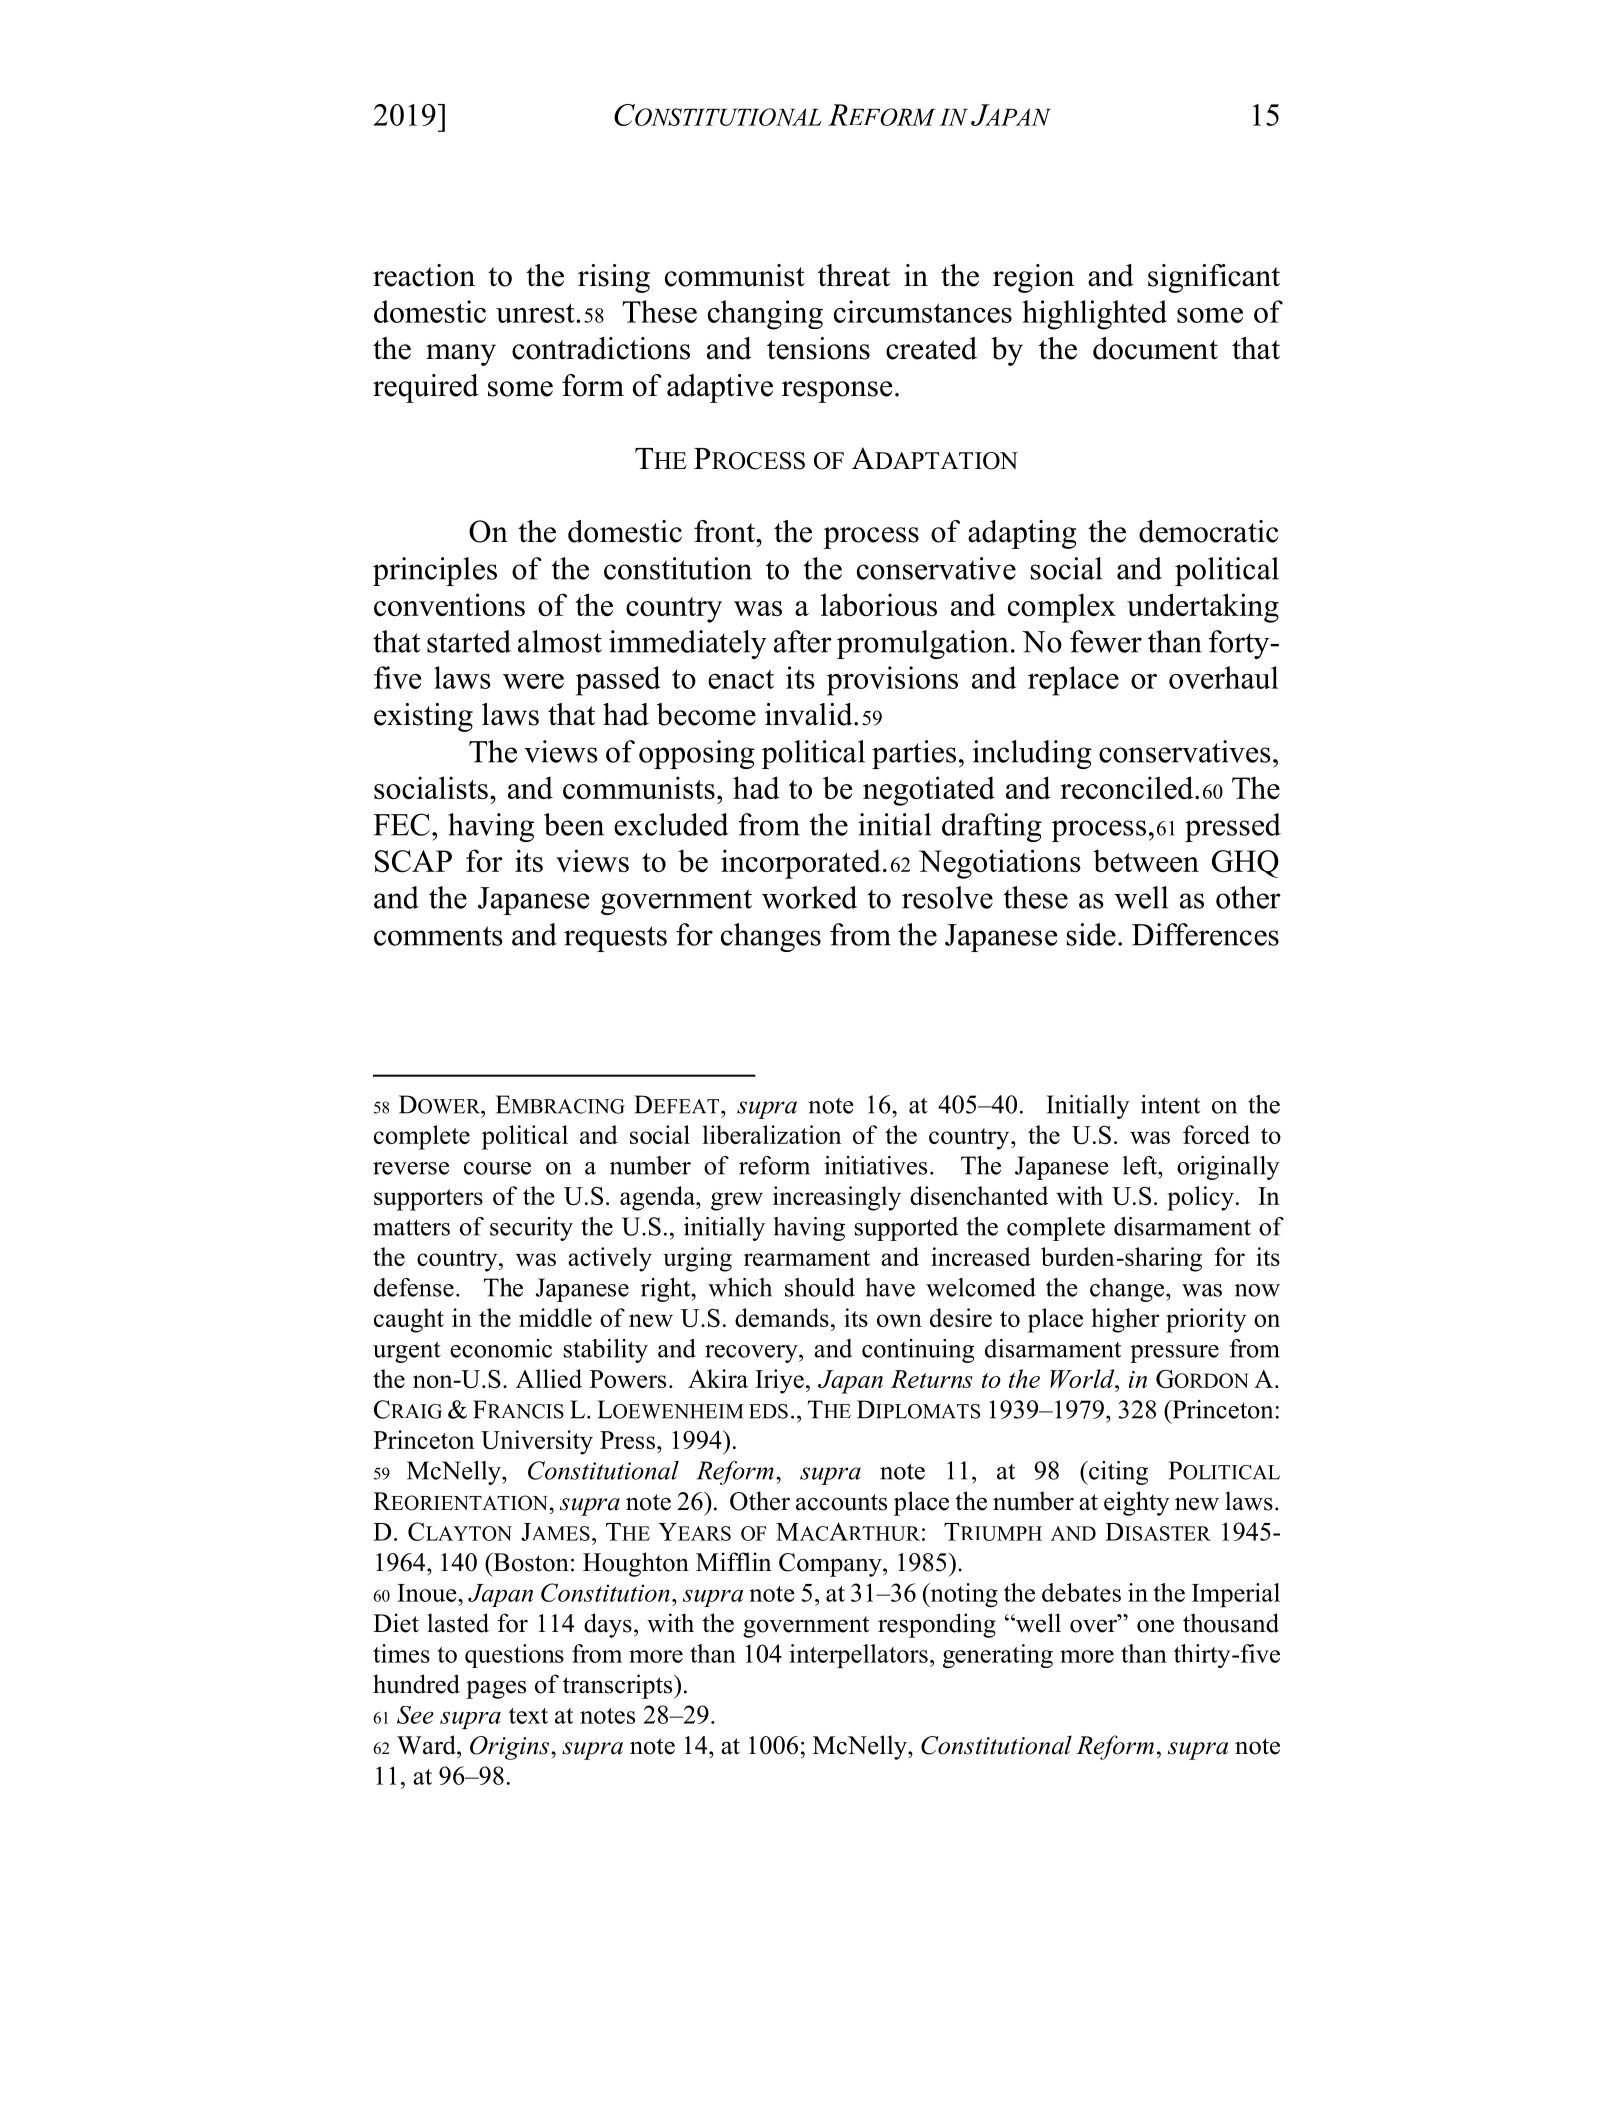 The image size is (1624, 2101). What do you see at coordinates (1155, 348) in the screenshot?
I see `document` at bounding box center [1155, 348].
